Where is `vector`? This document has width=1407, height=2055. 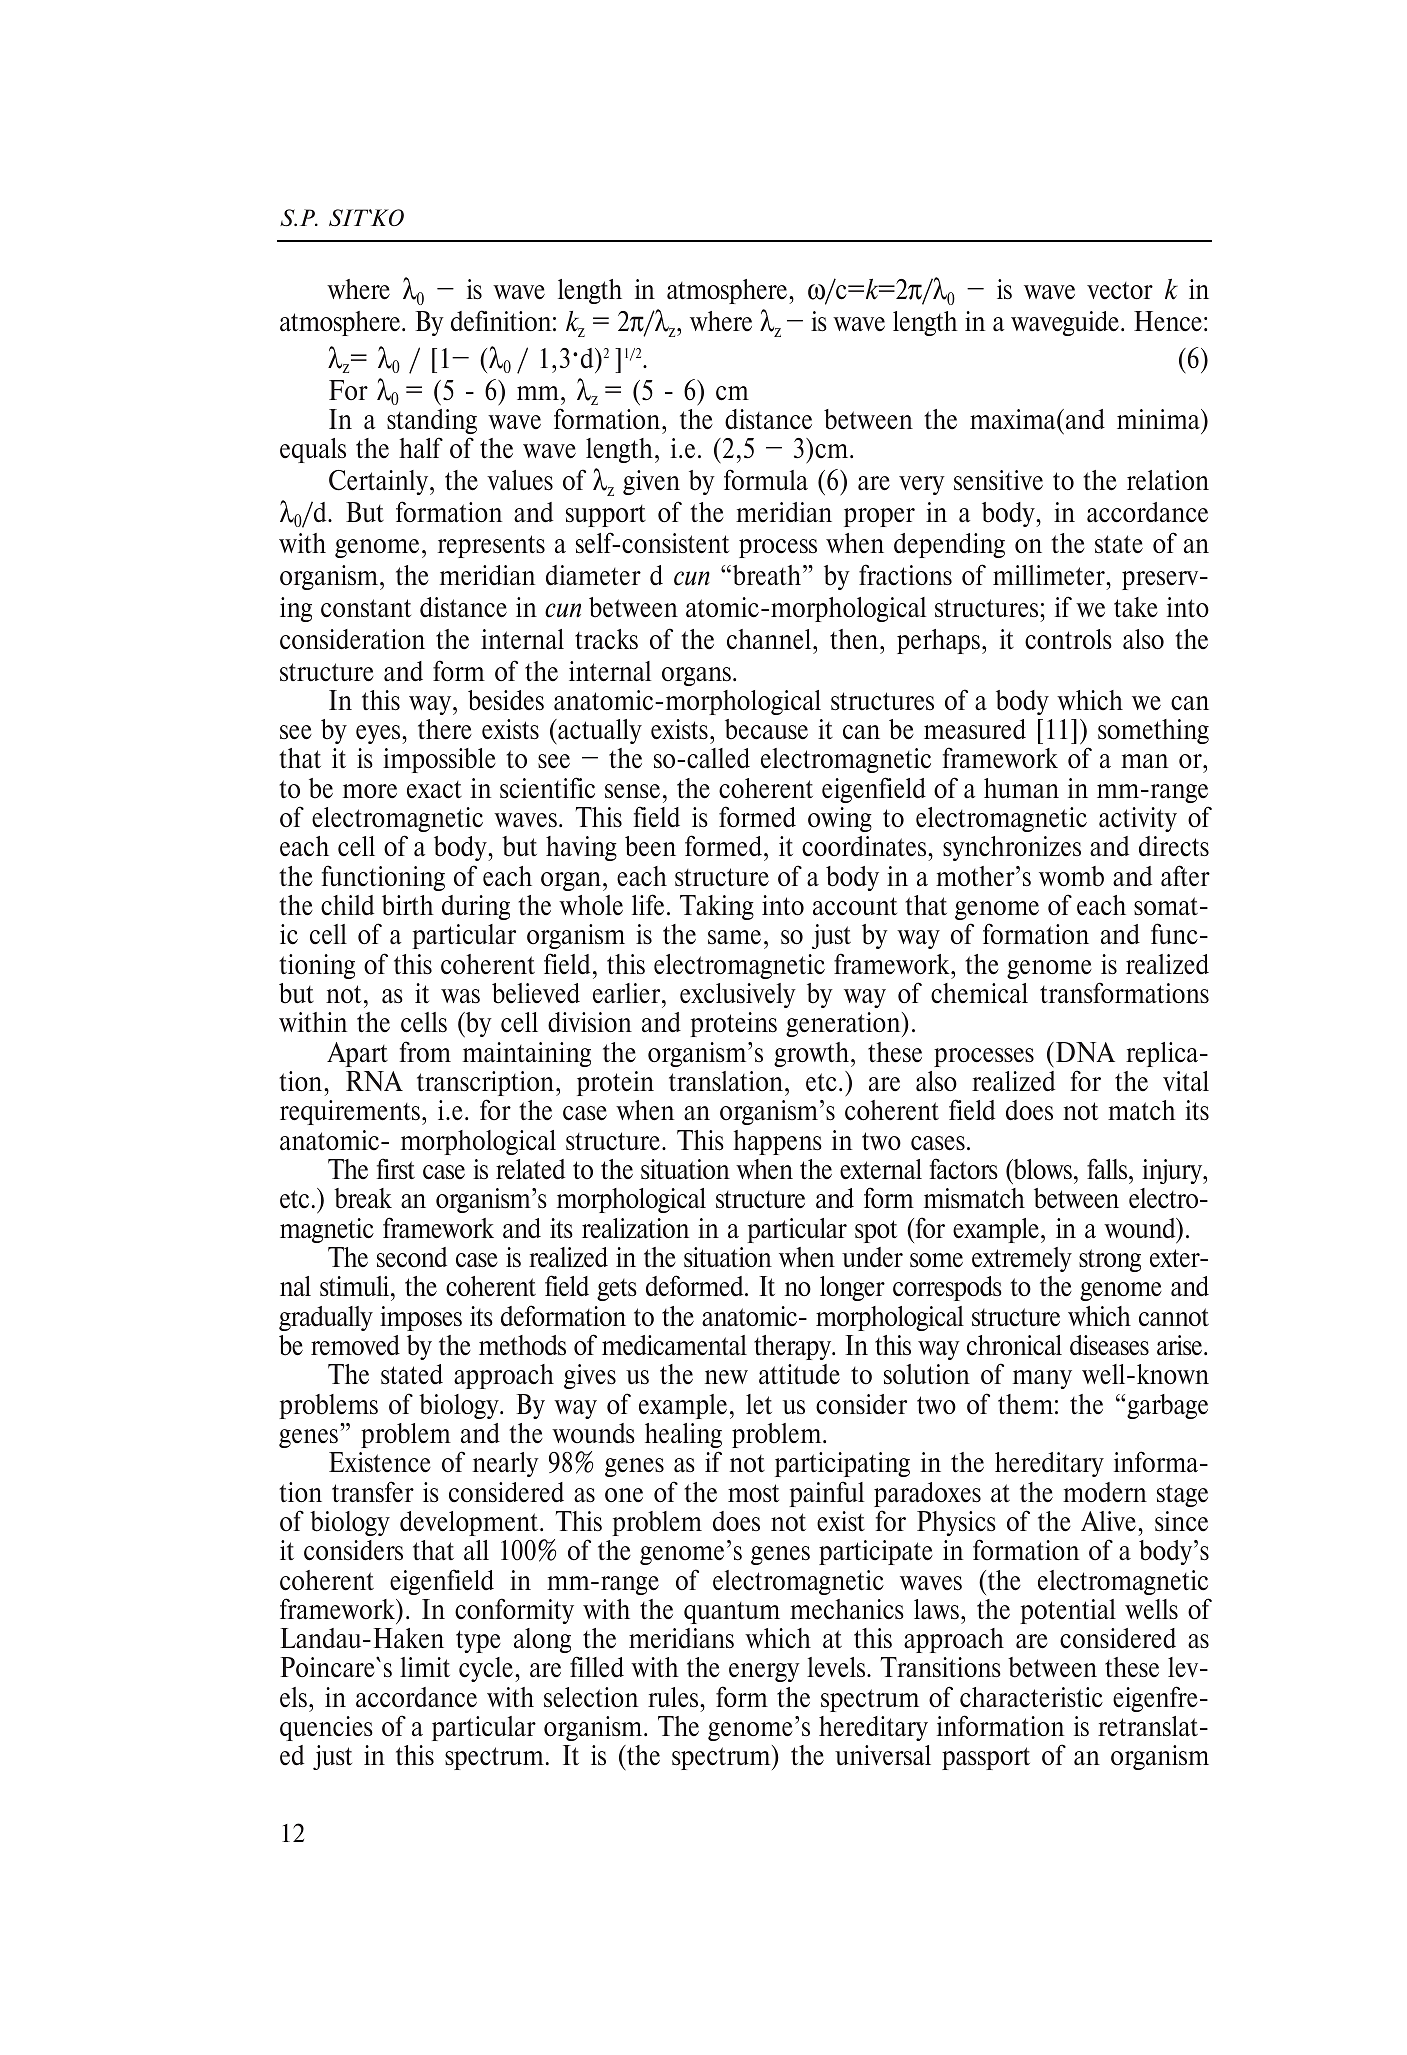 vector is located at coordinates (1120, 291).
